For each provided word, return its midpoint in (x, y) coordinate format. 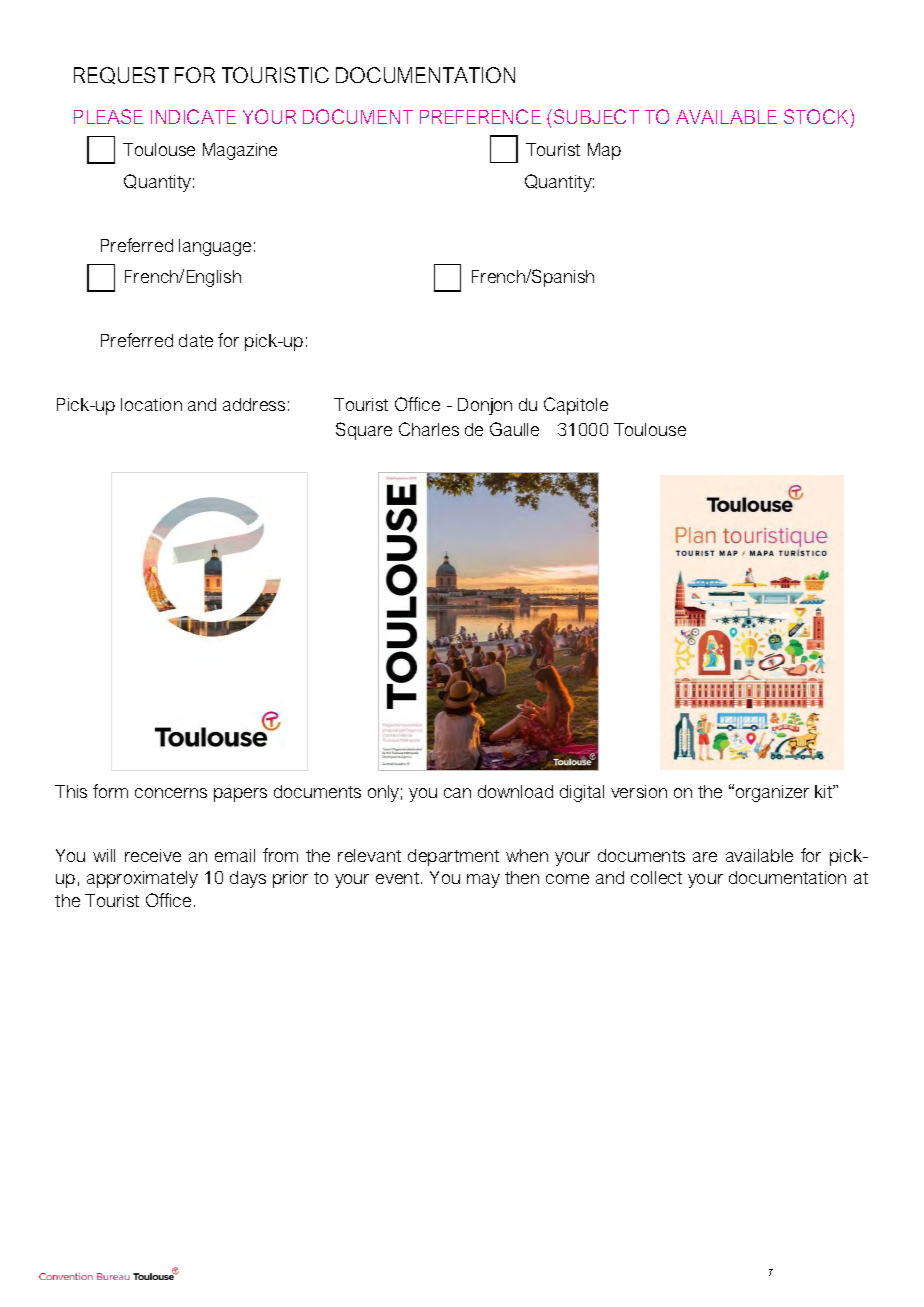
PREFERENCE (480, 116)
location (151, 404)
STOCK (817, 116)
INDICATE (193, 116)
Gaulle (514, 429)
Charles (429, 429)
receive (153, 855)
